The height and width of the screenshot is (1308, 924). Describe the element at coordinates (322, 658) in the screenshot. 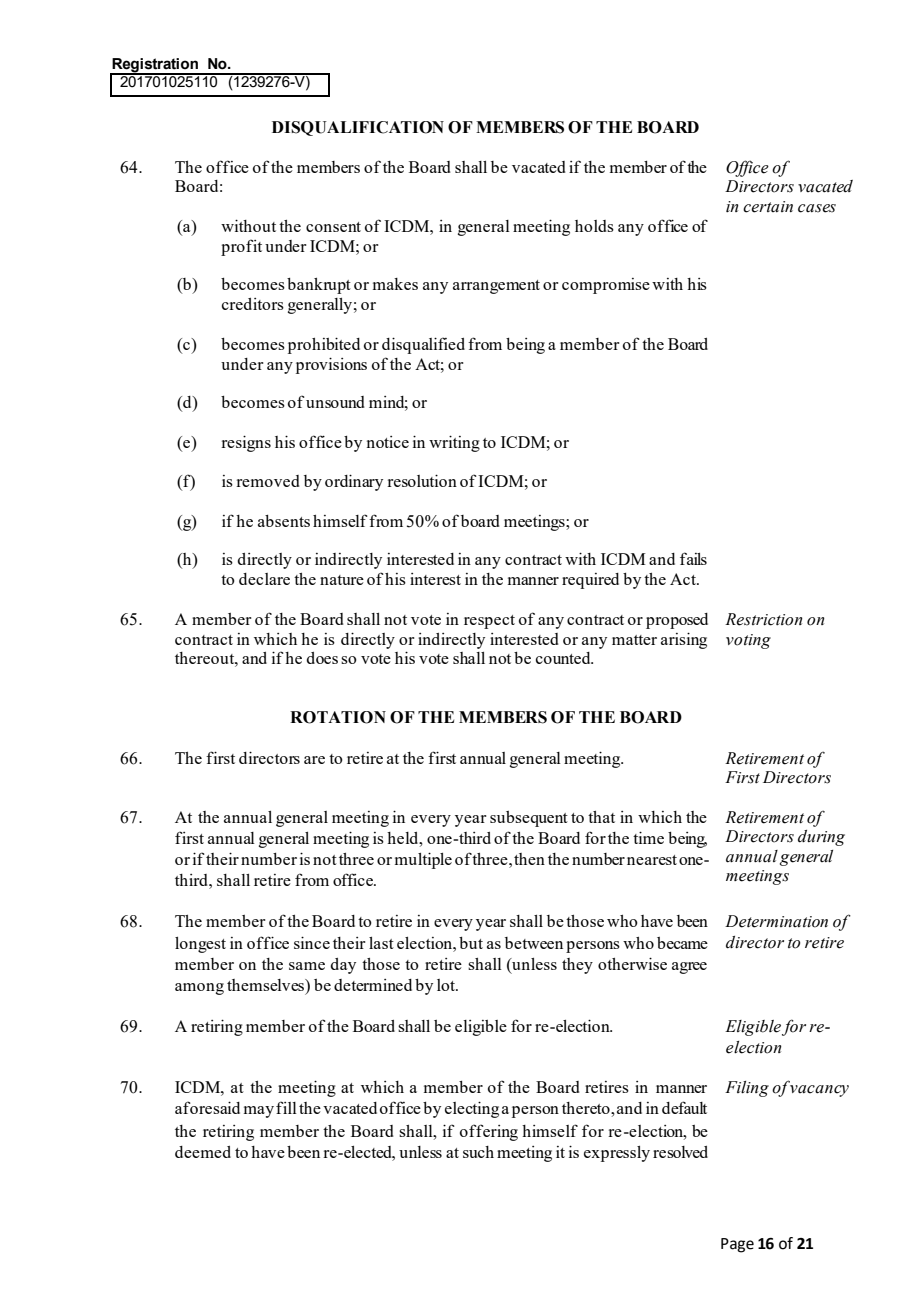

I see `does` at that location.
